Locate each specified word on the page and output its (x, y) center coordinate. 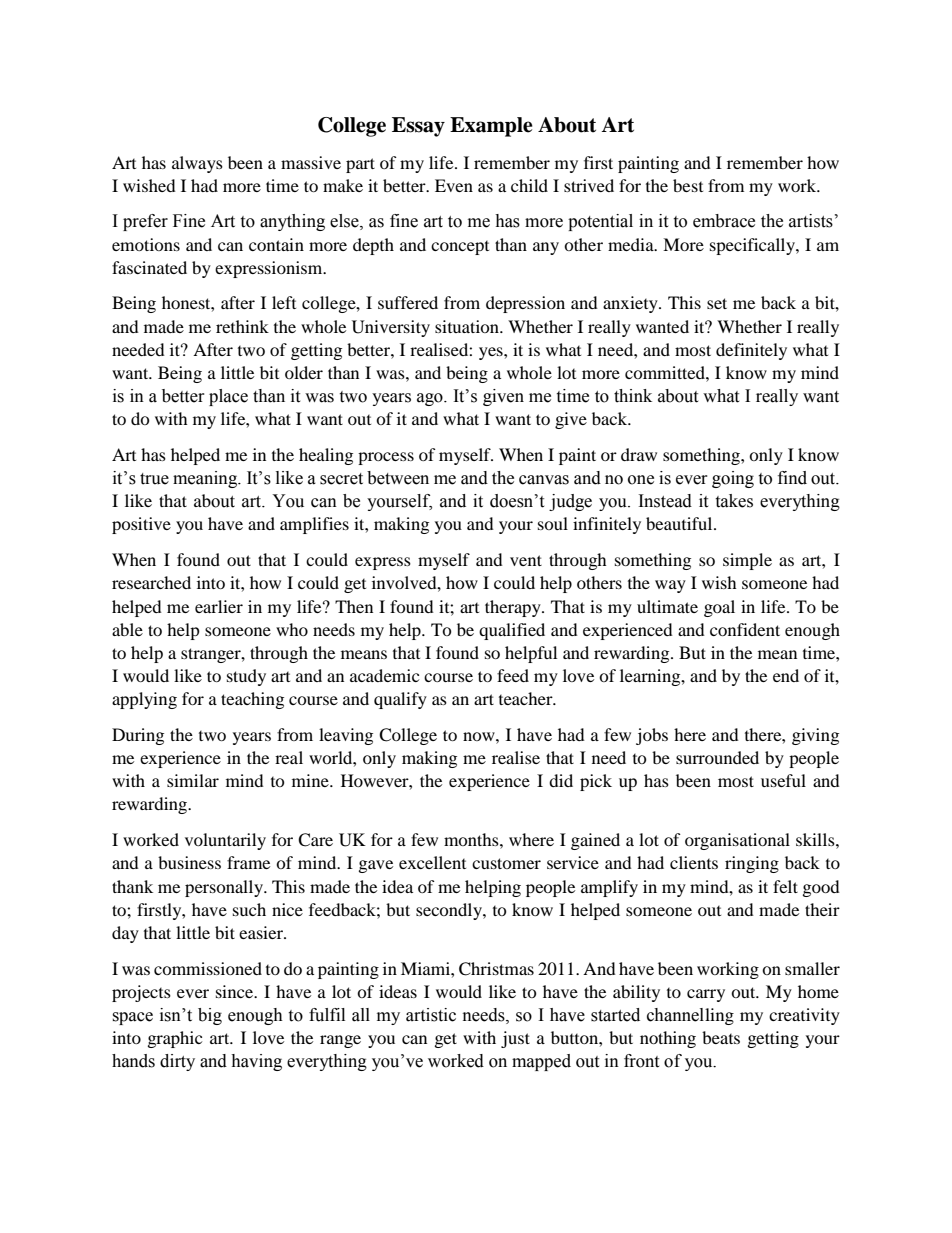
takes (734, 501)
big (210, 1016)
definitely (751, 351)
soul (553, 523)
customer (506, 863)
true (154, 479)
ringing (752, 864)
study (246, 677)
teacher (527, 698)
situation (468, 326)
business (189, 862)
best (688, 185)
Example (491, 127)
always (197, 164)
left (284, 302)
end (786, 675)
